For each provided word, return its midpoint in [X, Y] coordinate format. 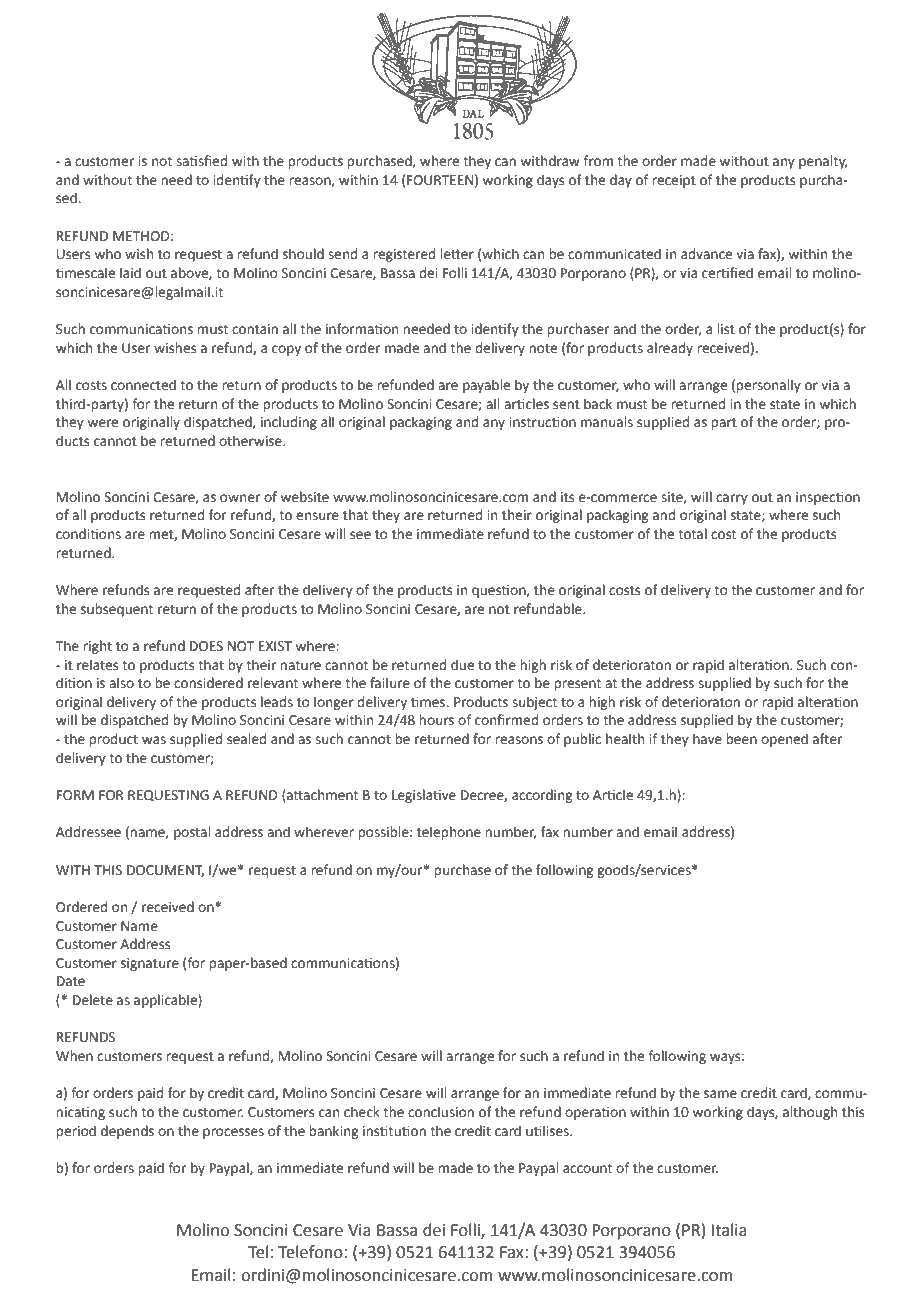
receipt [674, 181]
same [720, 1094]
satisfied [201, 161]
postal [192, 833]
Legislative [424, 796]
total [692, 534]
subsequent [117, 610]
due [462, 665]
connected [143, 385]
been [741, 739]
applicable [166, 1001]
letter [457, 254]
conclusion [441, 1112]
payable [486, 386]
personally [768, 386]
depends [127, 1132]
